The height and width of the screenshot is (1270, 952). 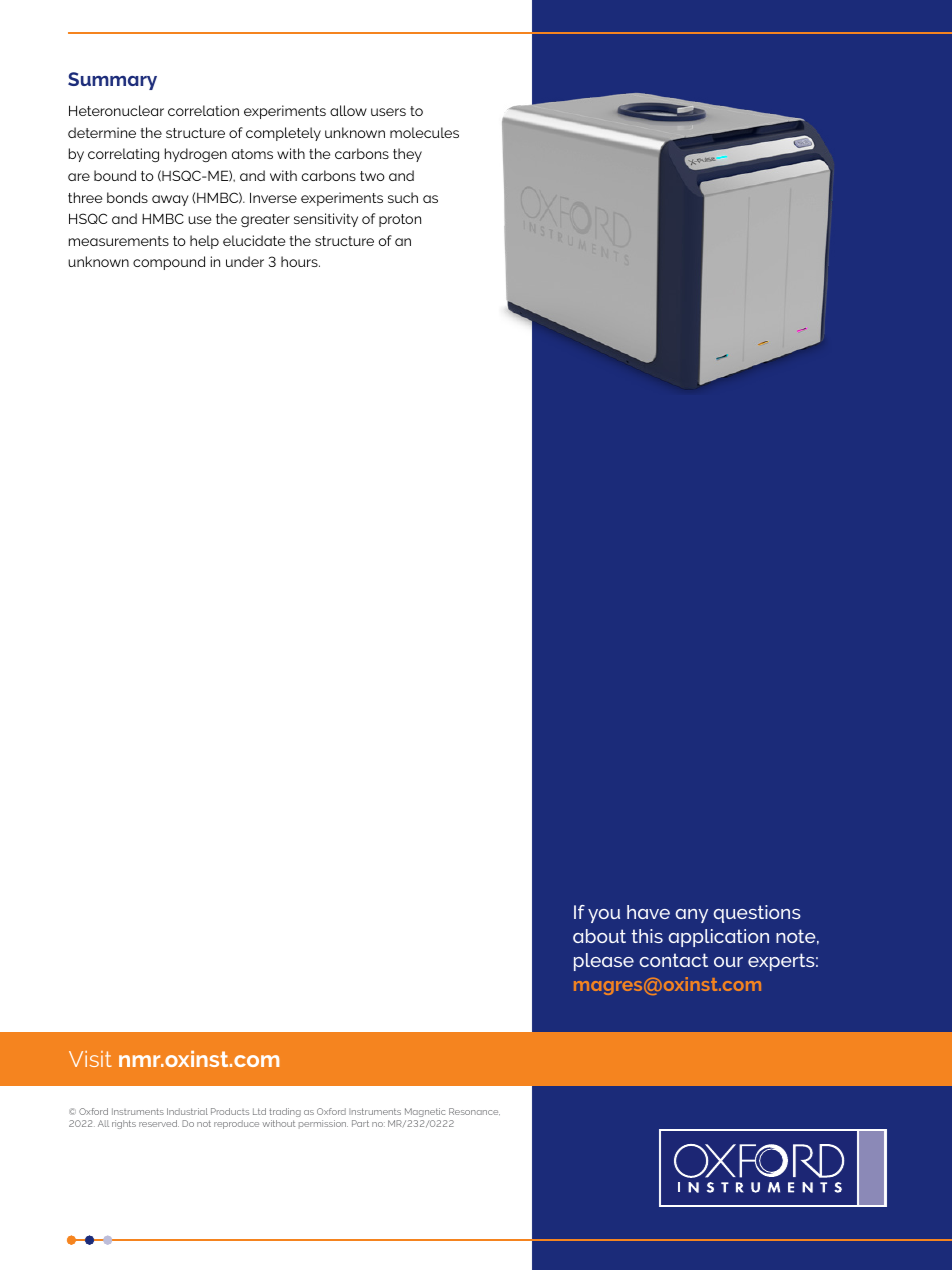 I want to click on compound, so click(x=169, y=263).
